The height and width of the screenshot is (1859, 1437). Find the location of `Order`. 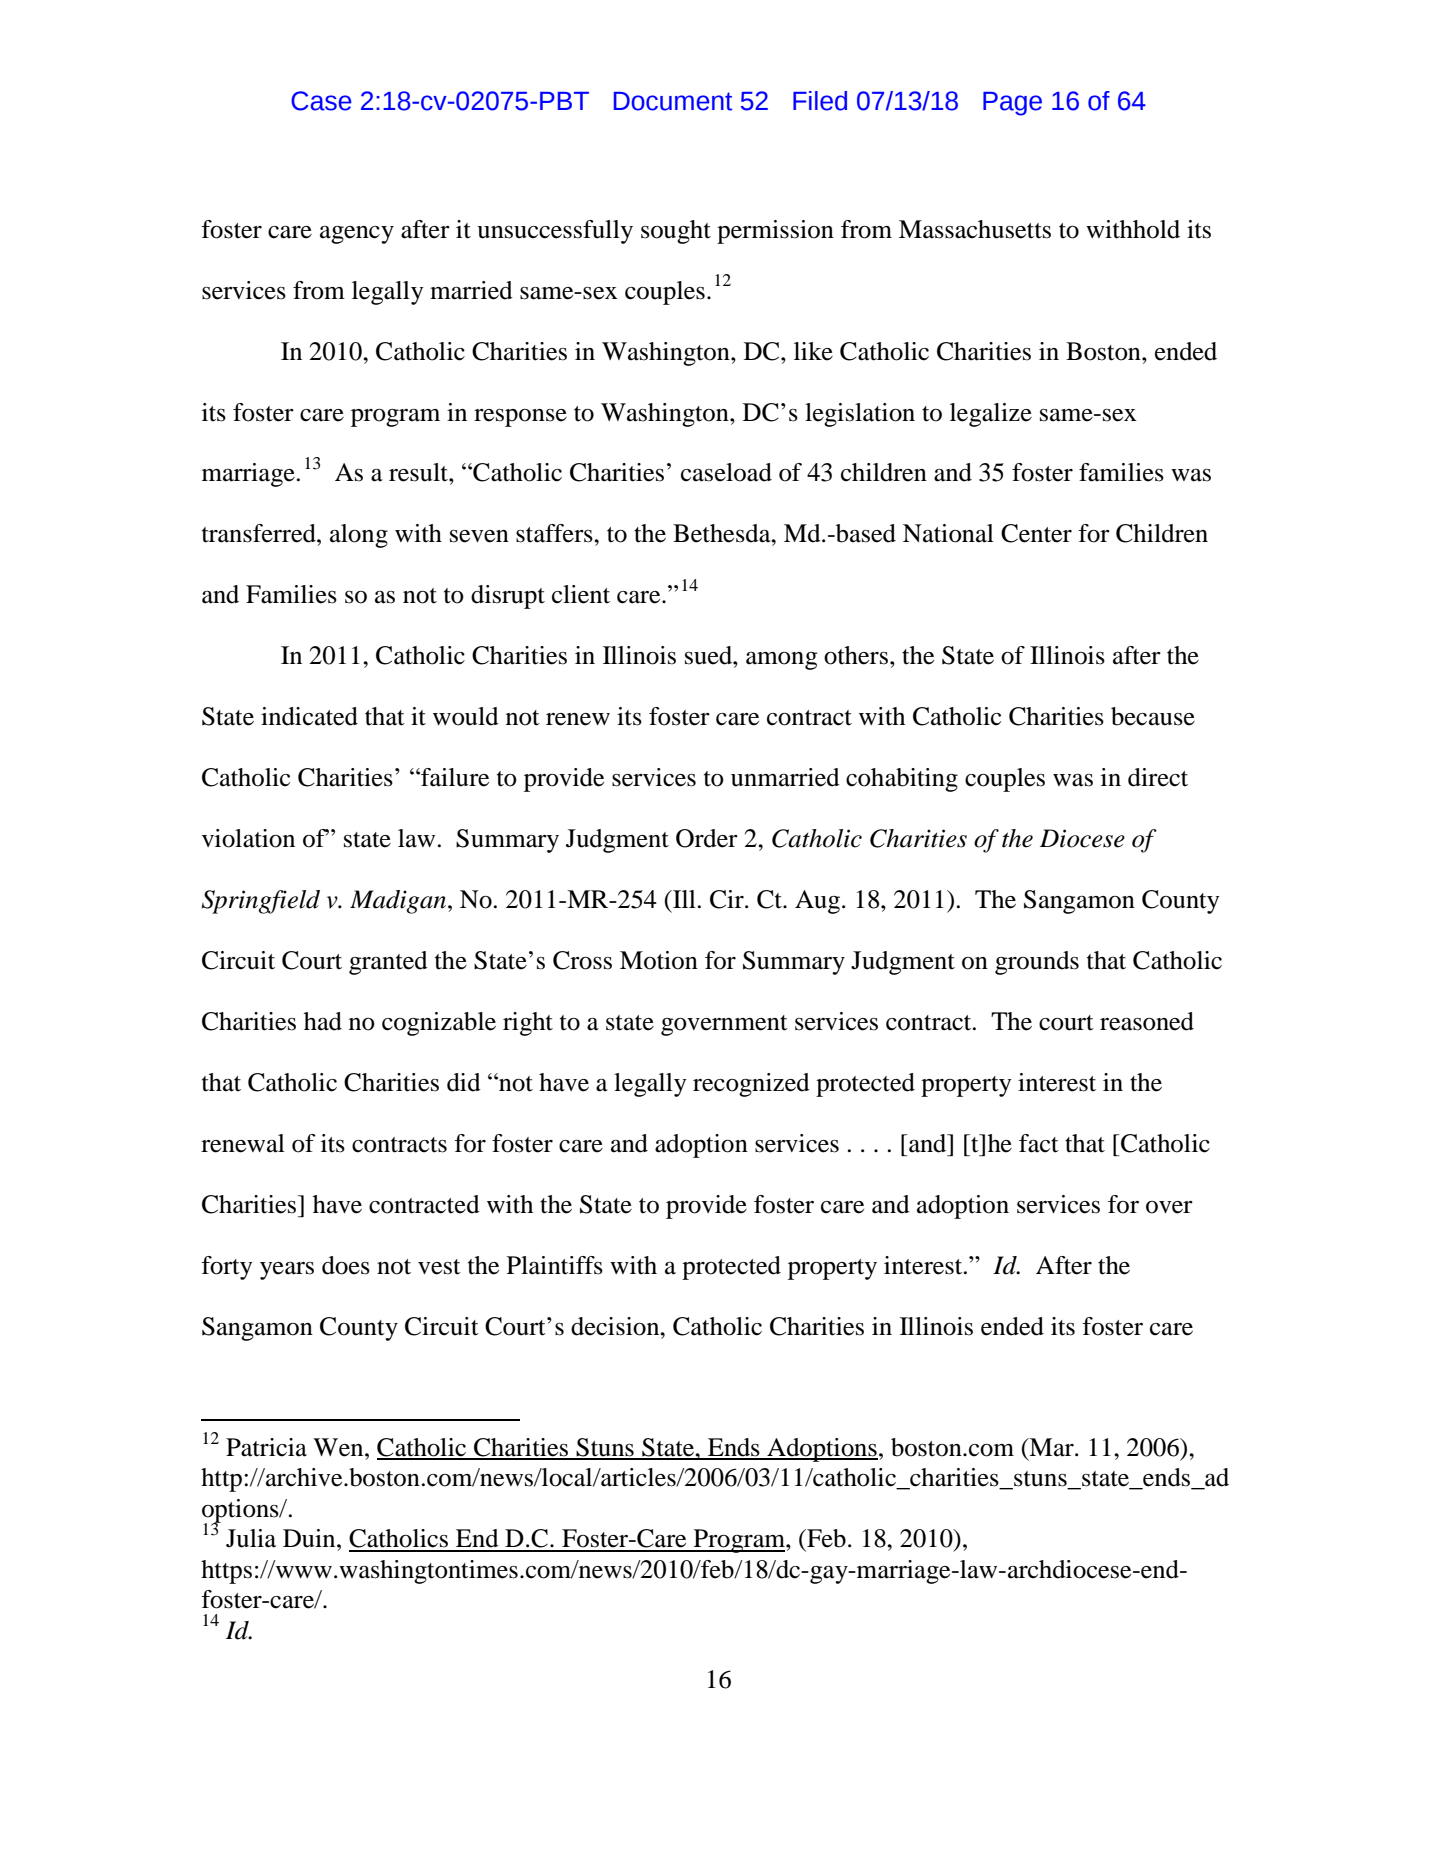

Order is located at coordinates (707, 838).
